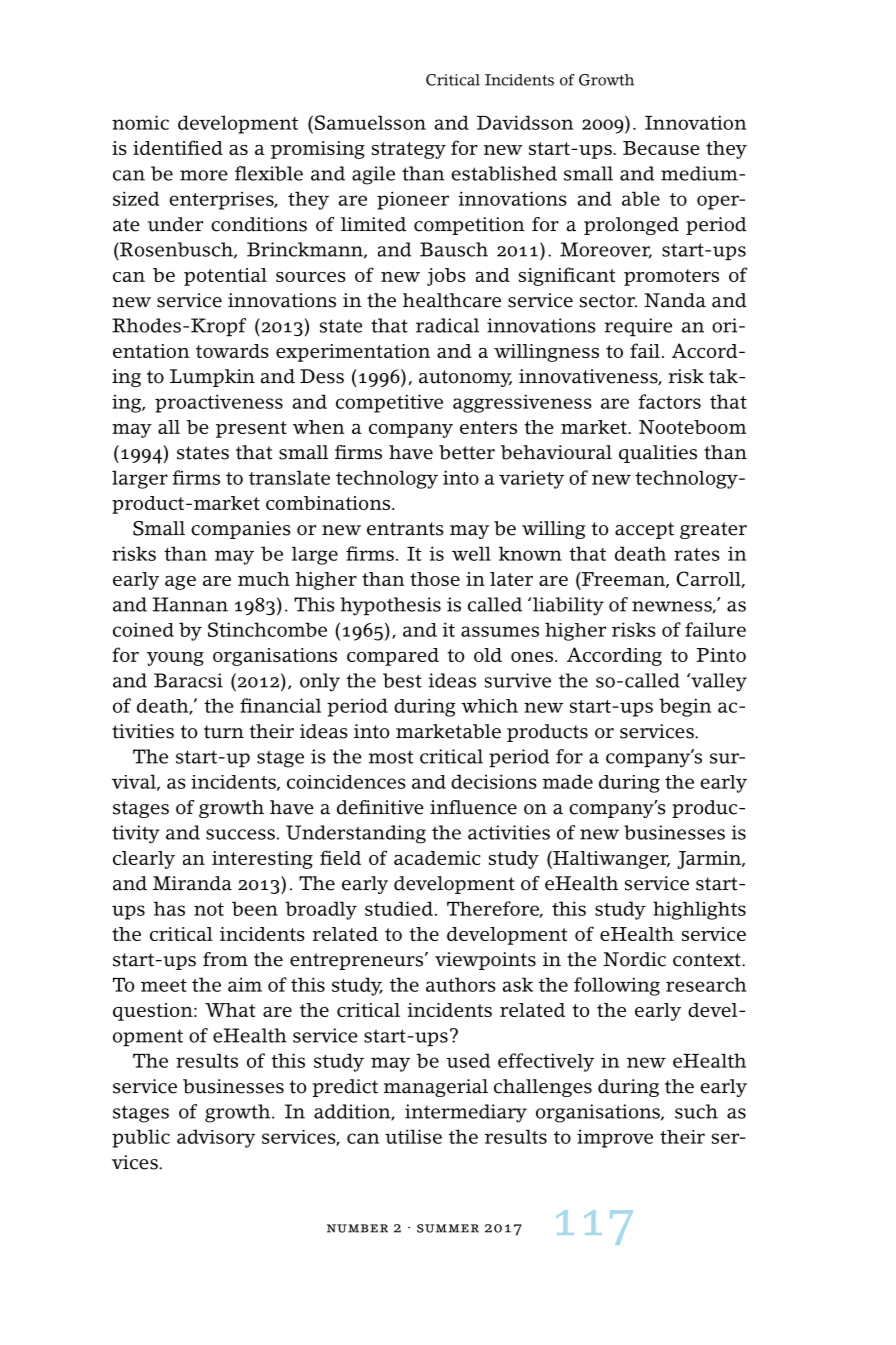 This image has height=1345, width=896. What do you see at coordinates (216, 1138) in the image?
I see `advisory` at bounding box center [216, 1138].
